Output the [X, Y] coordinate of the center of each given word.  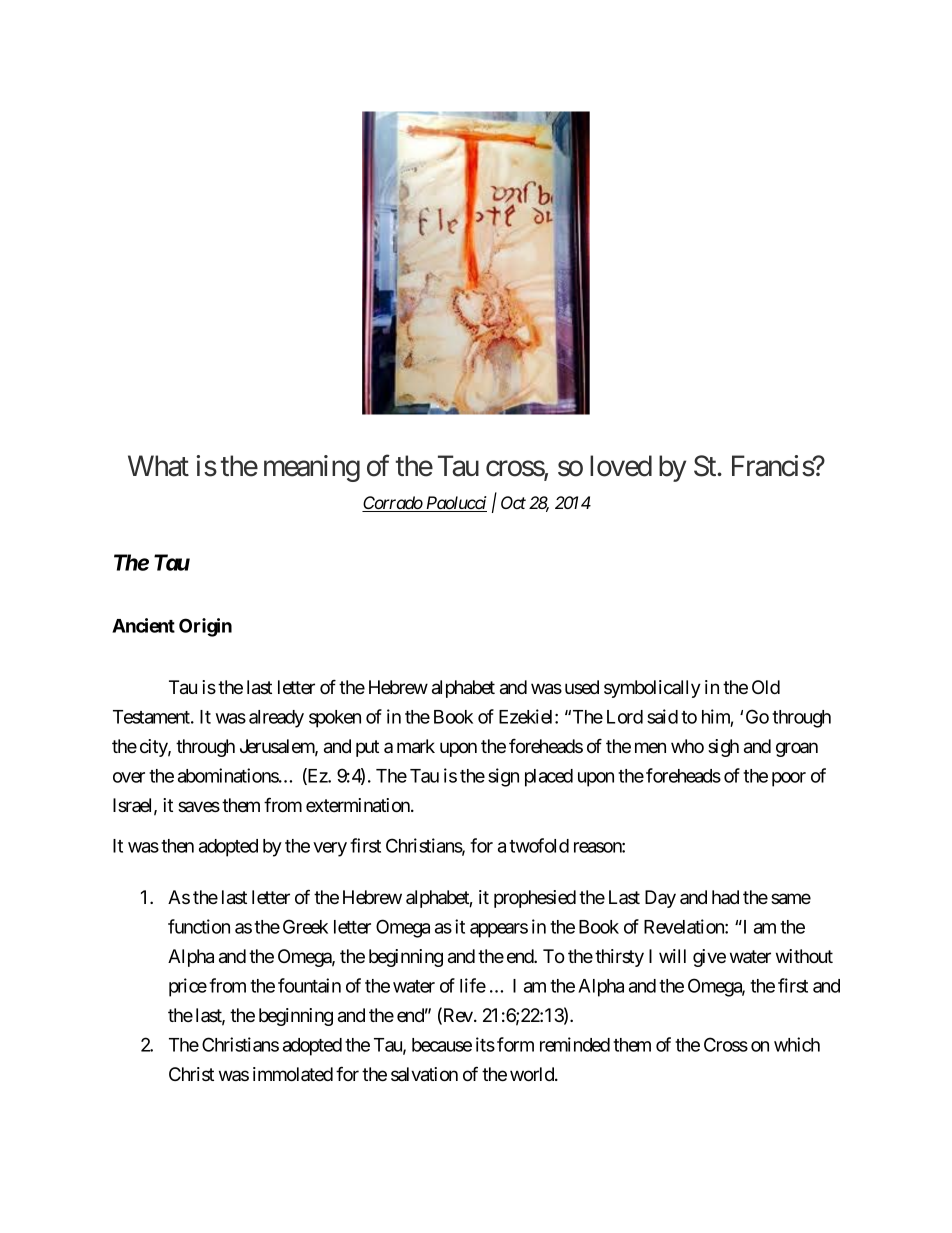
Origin [205, 627]
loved [621, 466]
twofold [539, 845]
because [442, 1045]
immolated [293, 1074]
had [725, 897]
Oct [513, 502]
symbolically [652, 689]
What [158, 466]
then [177, 846]
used [582, 687]
